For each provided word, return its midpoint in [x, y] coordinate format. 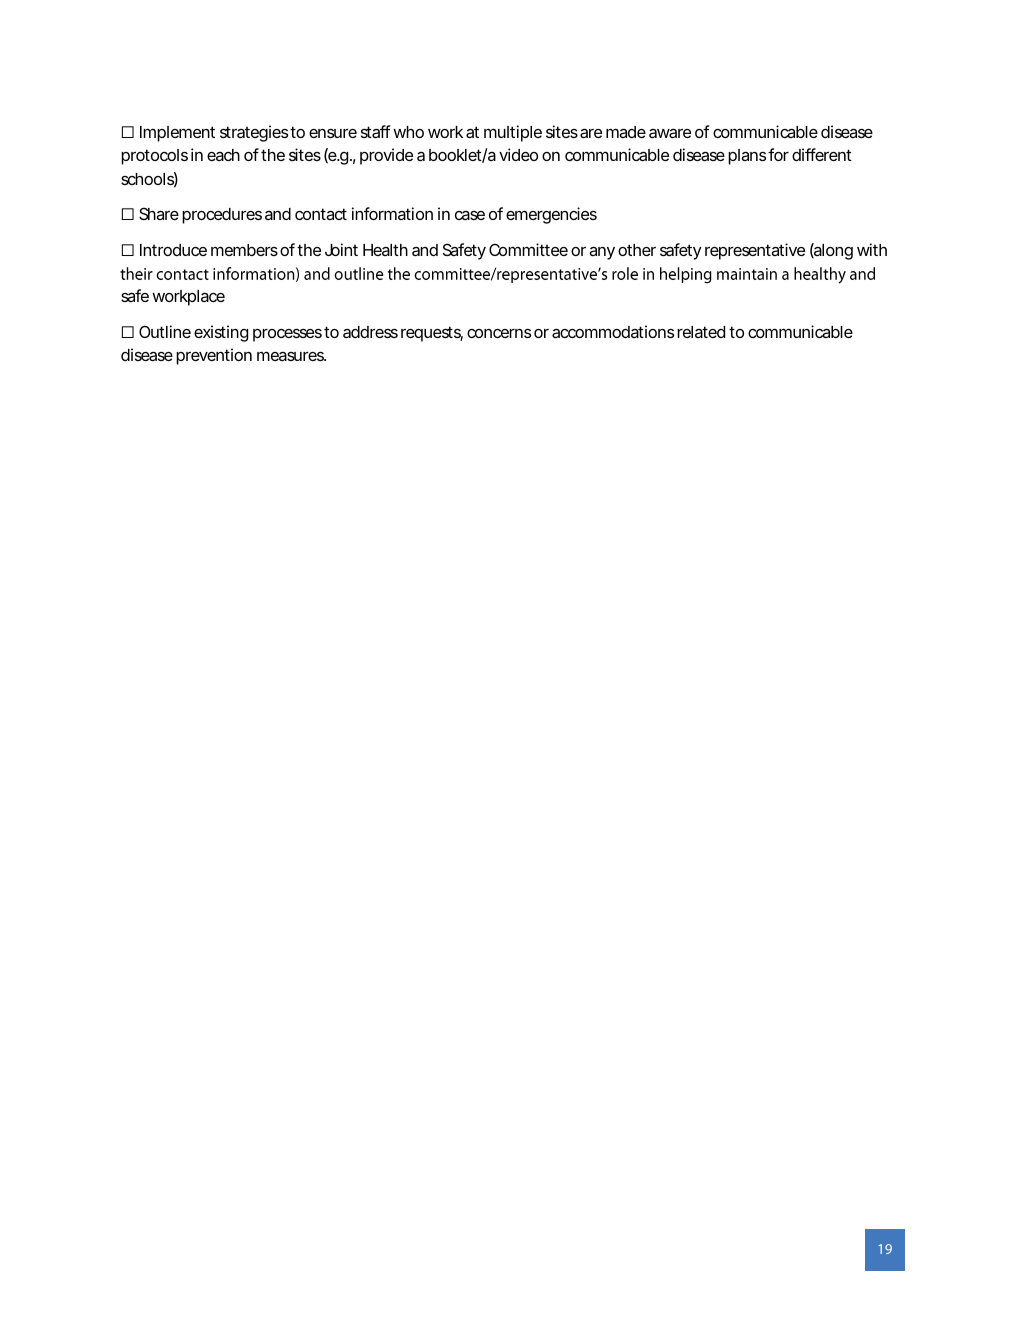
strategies [254, 133]
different [822, 154]
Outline [165, 331]
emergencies [551, 215]
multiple [513, 133]
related [701, 332]
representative [755, 251]
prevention [214, 356]
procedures [222, 216]
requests [432, 334]
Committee [528, 249]
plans [747, 157]
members [244, 250]
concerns [499, 333]
